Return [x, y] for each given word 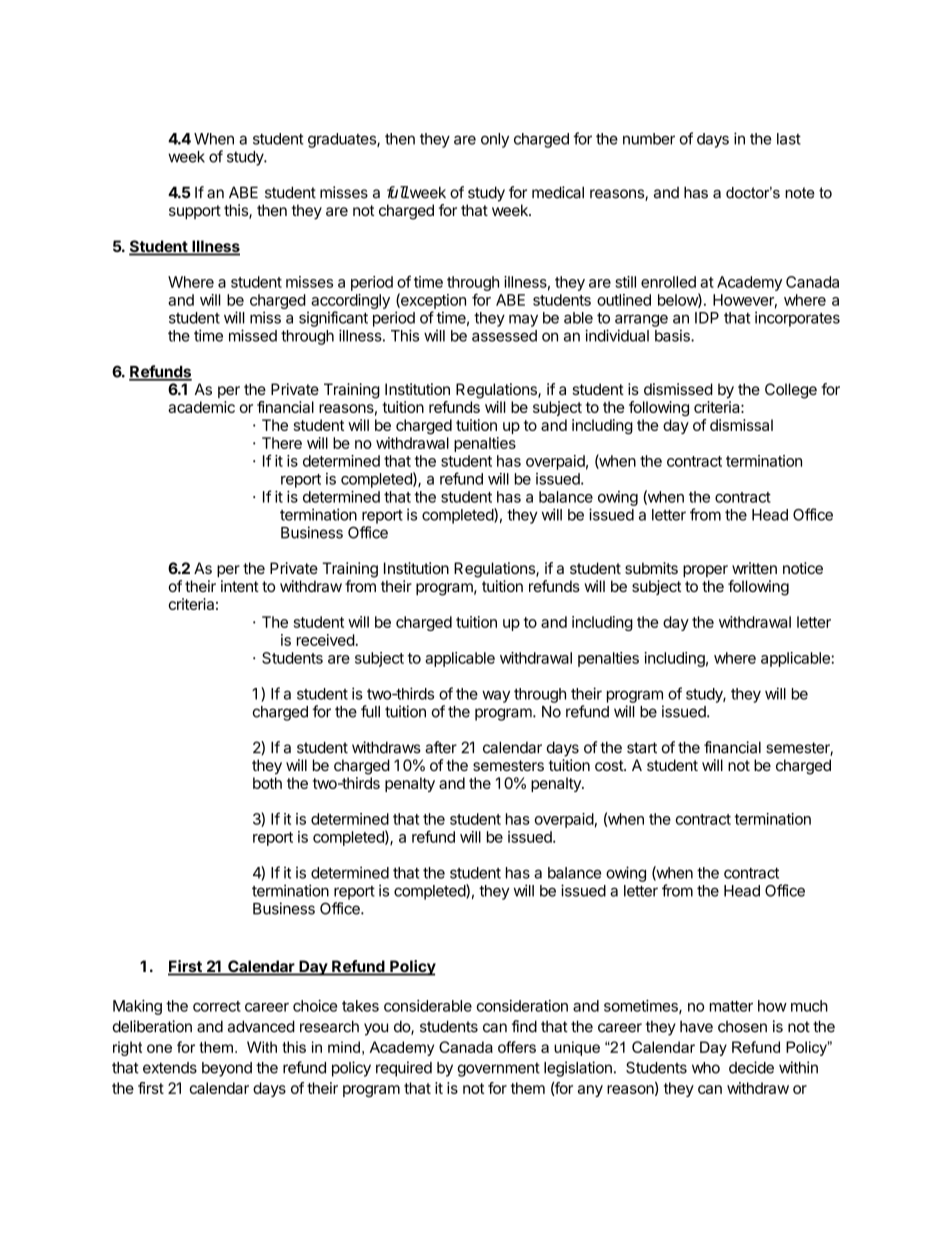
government [499, 1069]
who [706, 1068]
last [789, 139]
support [195, 212]
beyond [227, 1069]
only [495, 140]
